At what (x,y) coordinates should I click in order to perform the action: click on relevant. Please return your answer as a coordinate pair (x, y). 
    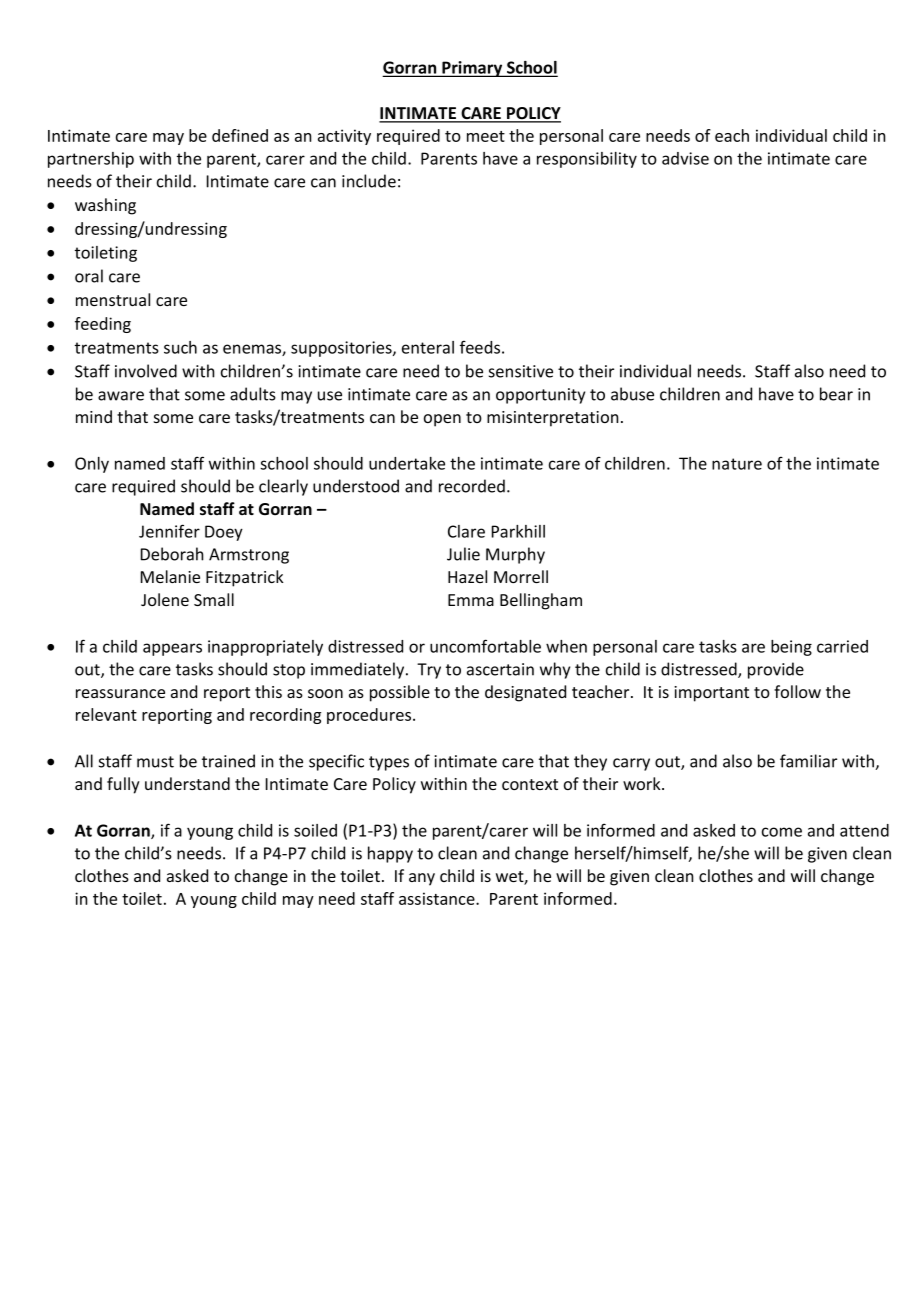
    Looking at the image, I should click on (106, 714).
